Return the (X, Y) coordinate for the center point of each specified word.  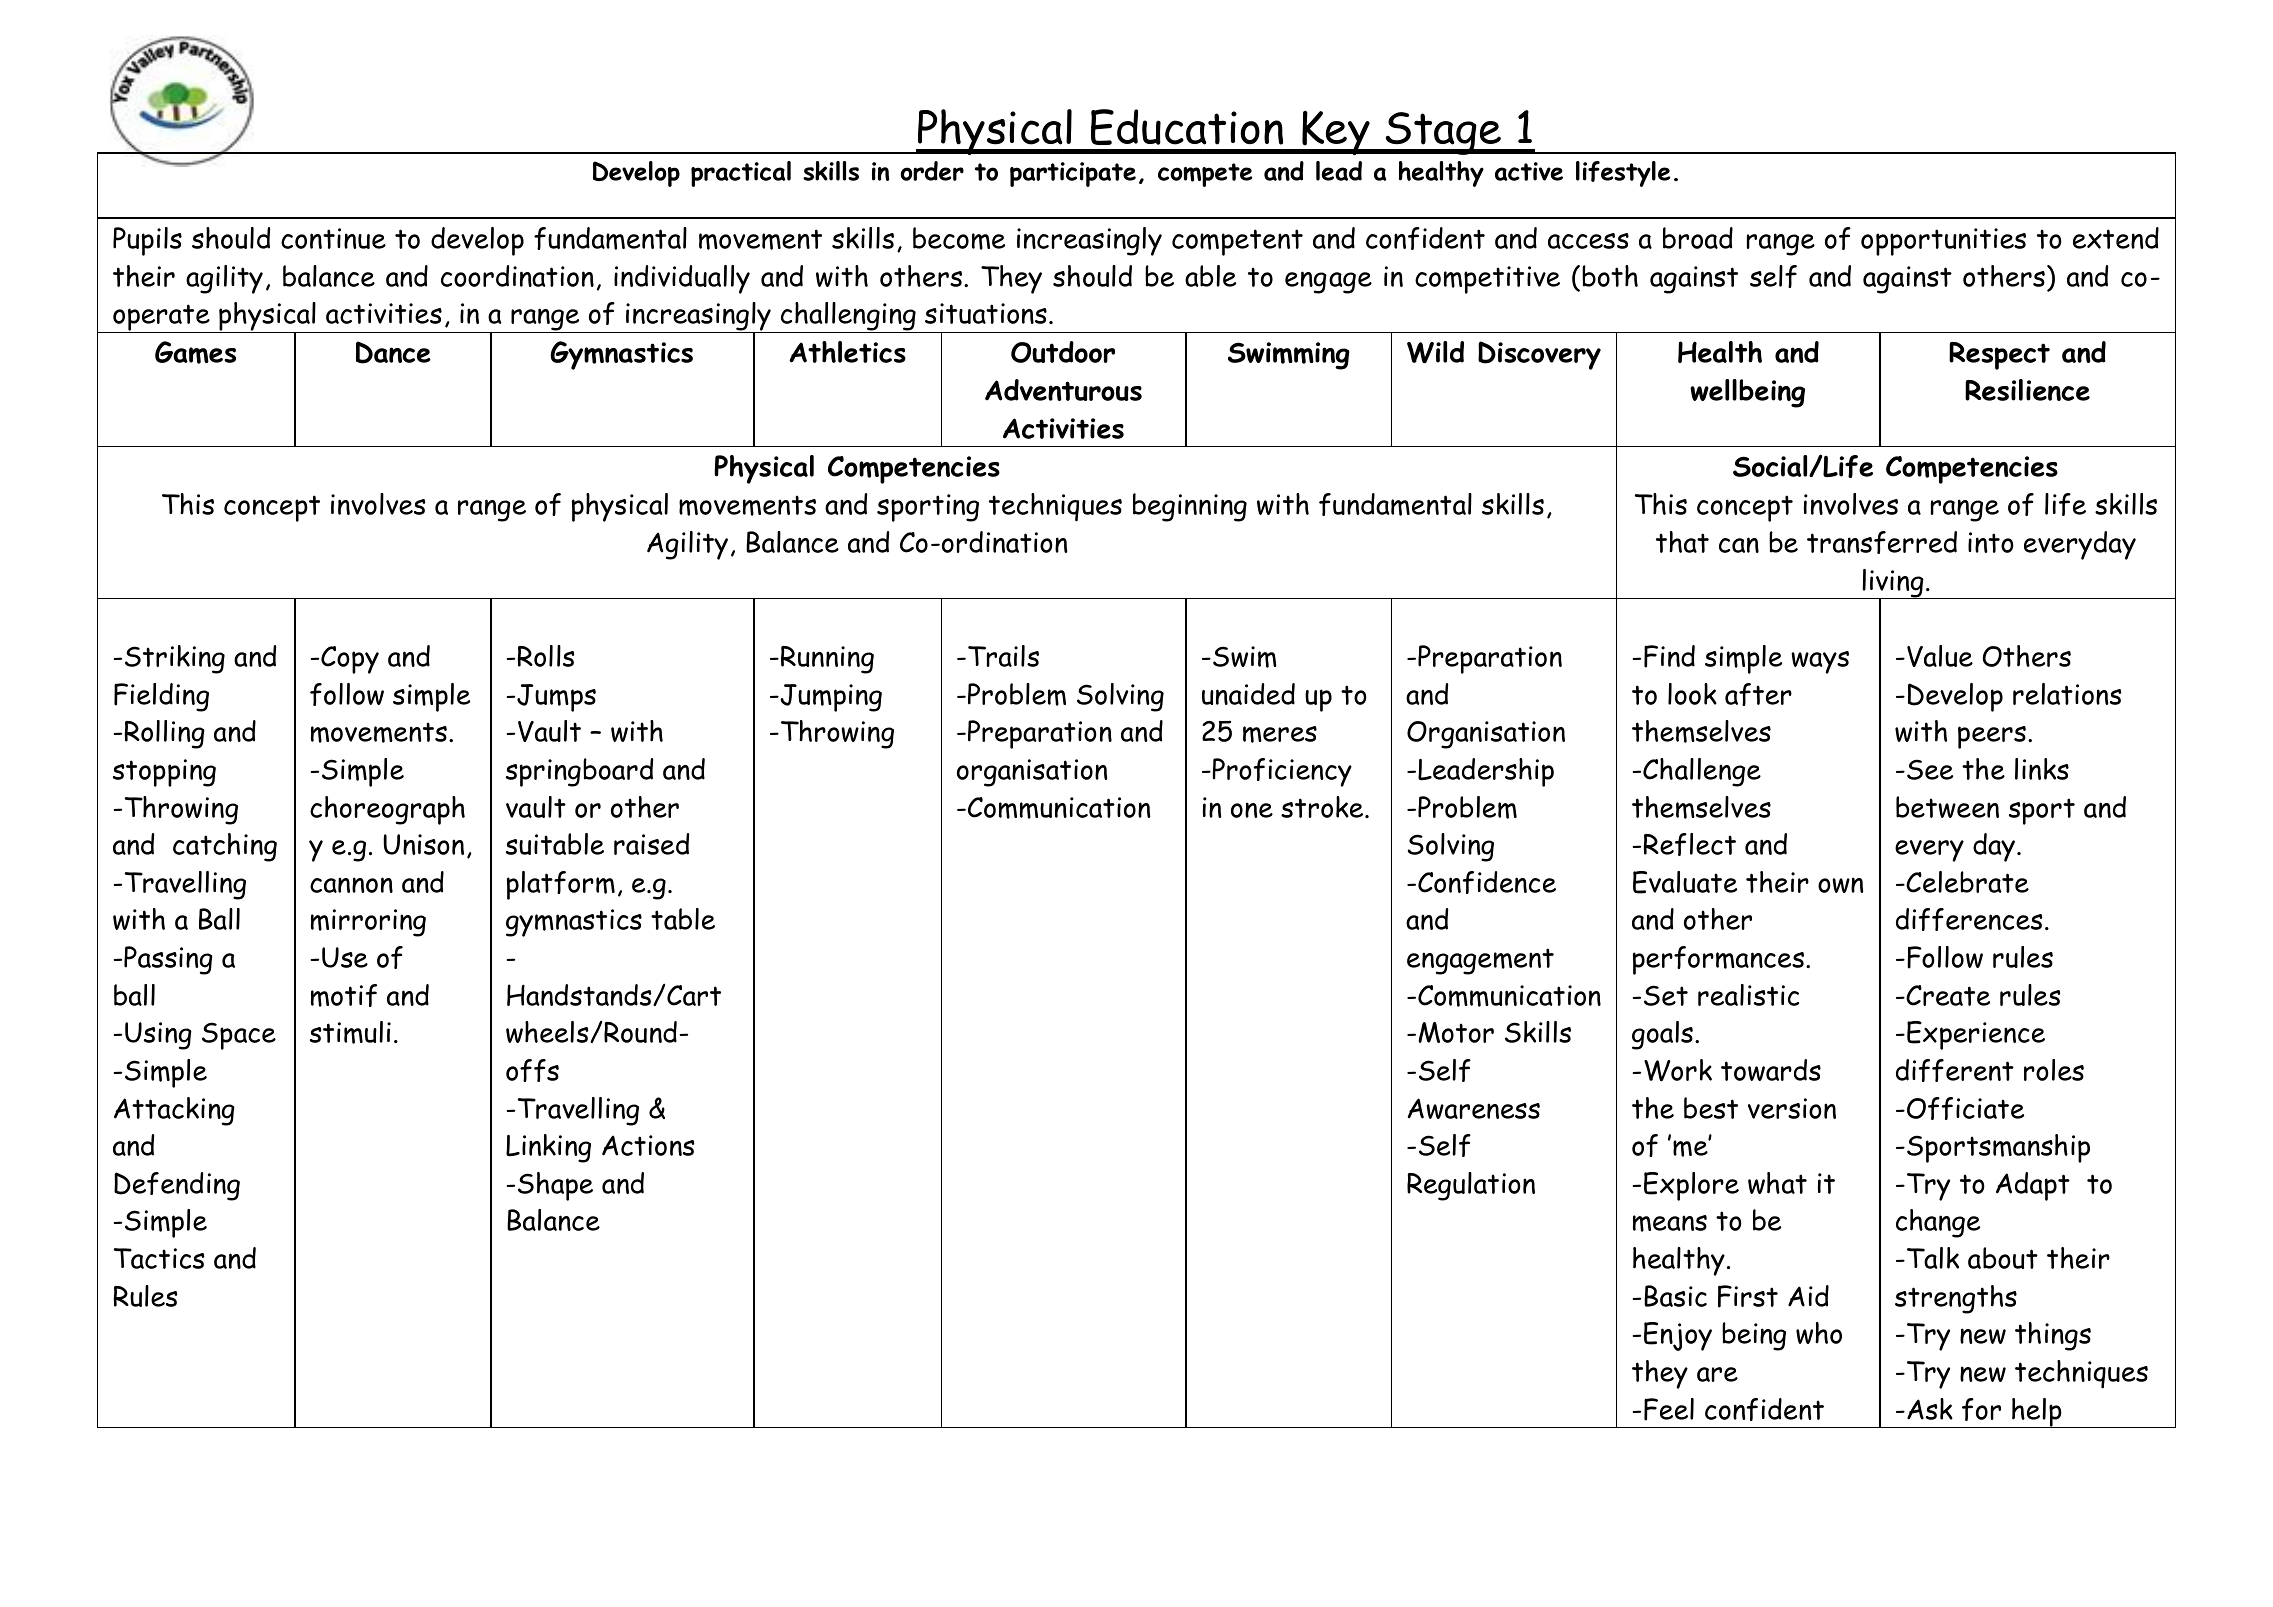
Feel (1669, 1409)
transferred (1882, 542)
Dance (393, 352)
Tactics (159, 1258)
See (1930, 769)
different (1955, 1070)
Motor (1456, 1032)
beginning (1190, 507)
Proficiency (1281, 772)
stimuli (350, 1032)
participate (1073, 174)
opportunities (1943, 242)
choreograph (387, 810)
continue (333, 238)
